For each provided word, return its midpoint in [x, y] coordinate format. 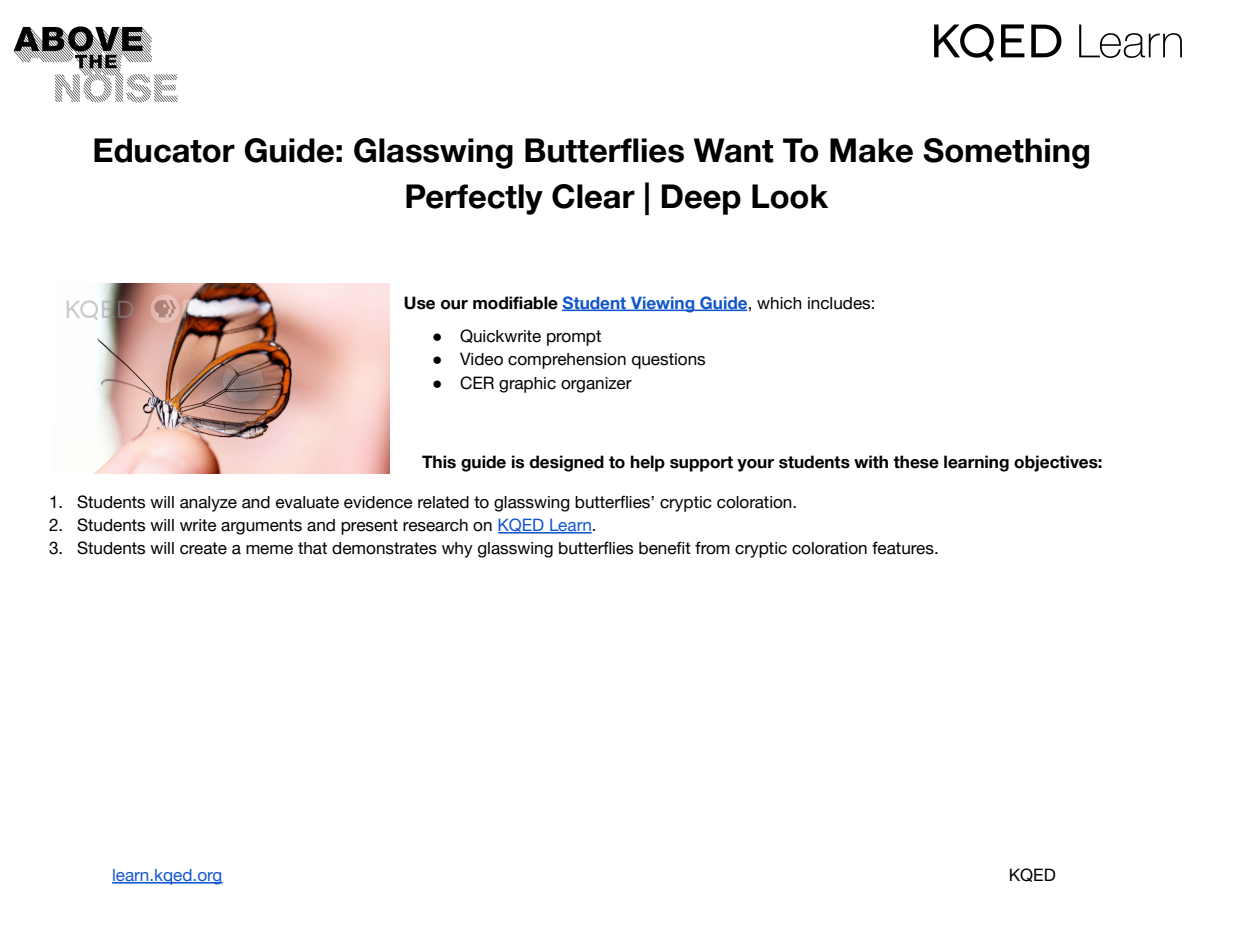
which [779, 303]
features [904, 548]
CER [477, 383]
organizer [596, 385]
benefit [665, 548]
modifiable [515, 303]
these [916, 462]
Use [419, 303]
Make [871, 150]
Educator [164, 150]
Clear [593, 196]
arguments [261, 527]
